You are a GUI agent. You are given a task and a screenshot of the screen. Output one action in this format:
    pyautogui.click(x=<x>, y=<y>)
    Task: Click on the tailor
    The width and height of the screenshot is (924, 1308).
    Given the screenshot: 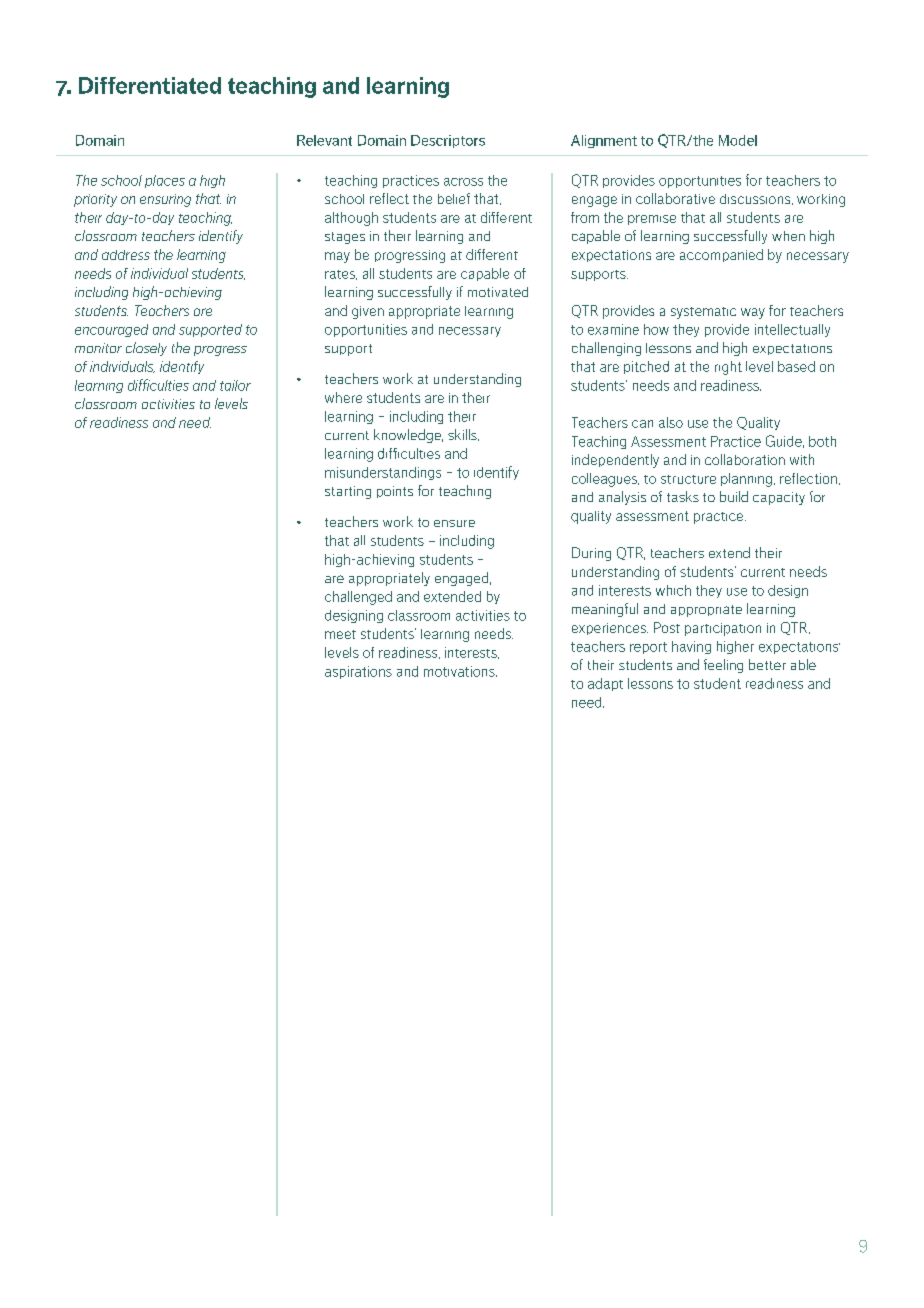 What is the action you would take?
    pyautogui.click(x=235, y=385)
